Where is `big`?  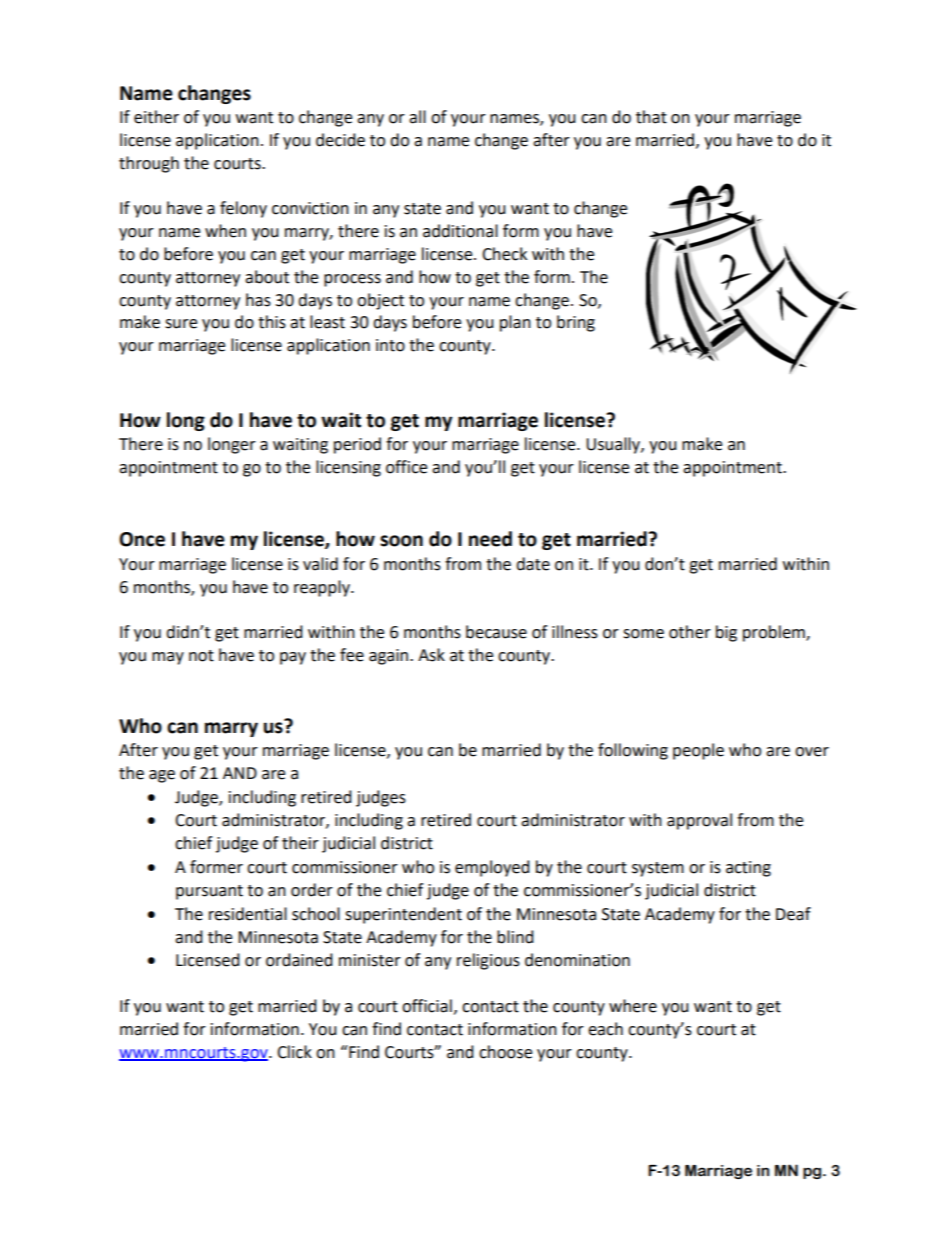 big is located at coordinates (726, 633).
